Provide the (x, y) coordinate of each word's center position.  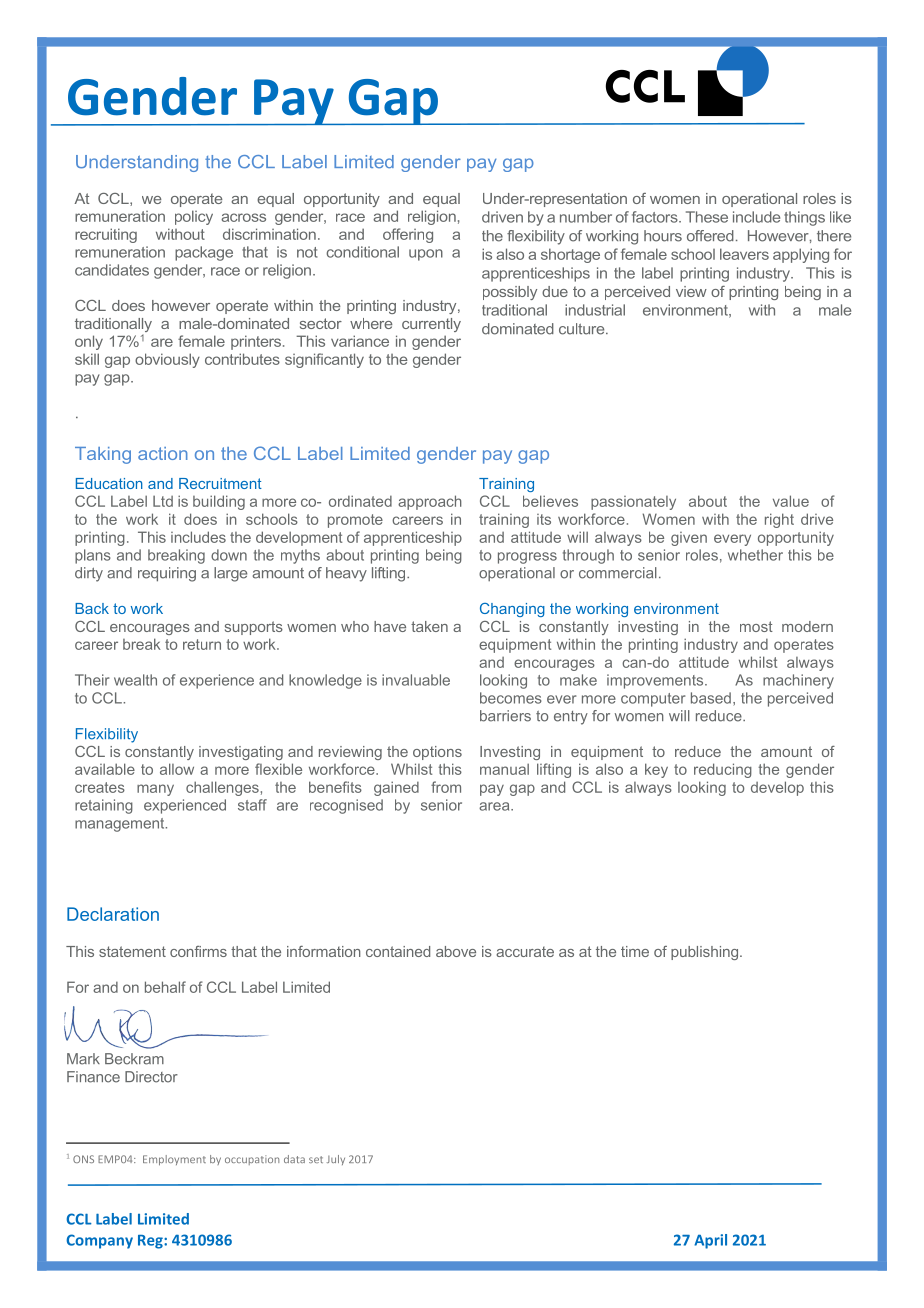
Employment (174, 1160)
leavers (744, 254)
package (204, 253)
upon (426, 255)
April (710, 1241)
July (336, 1160)
